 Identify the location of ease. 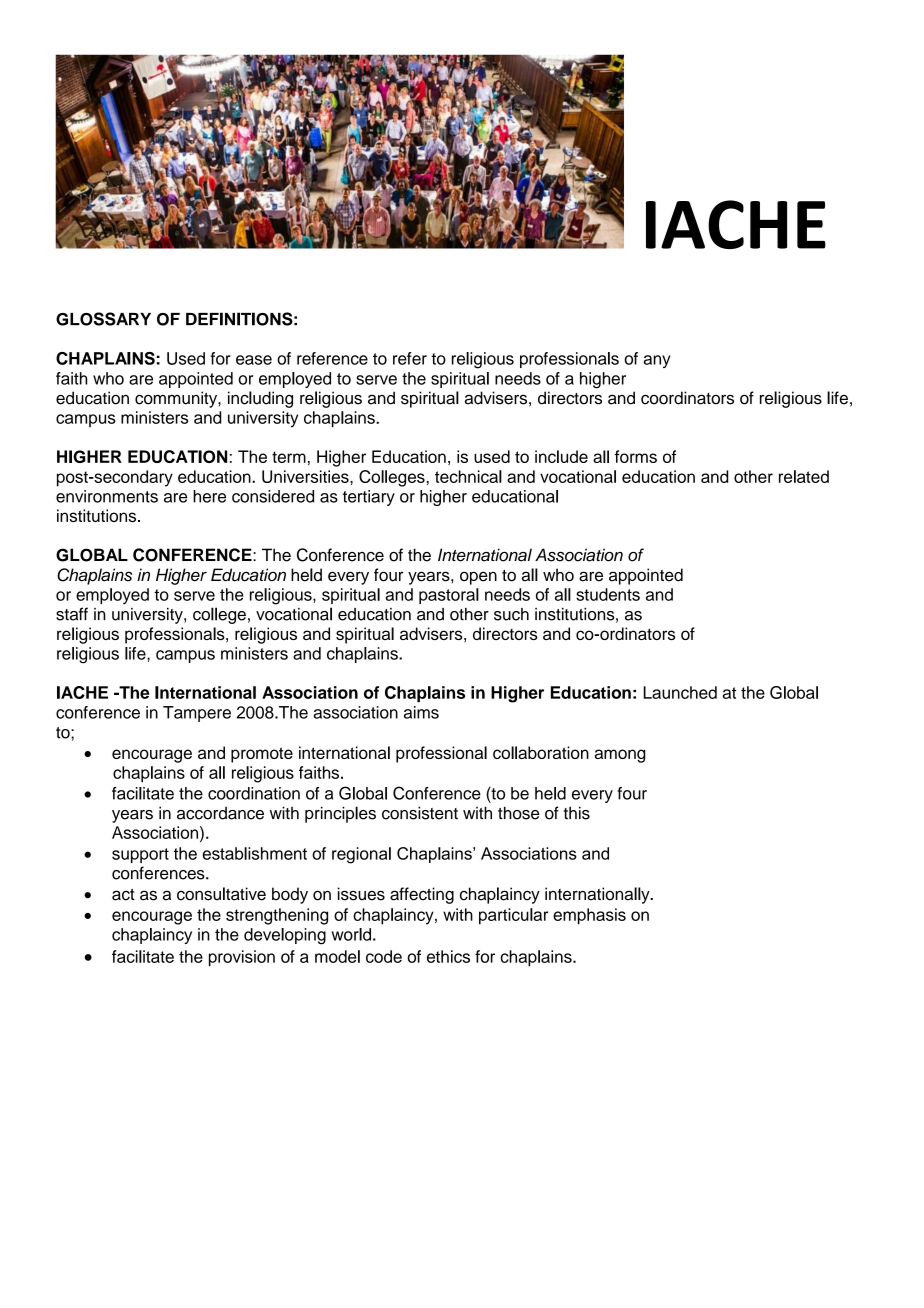
(254, 360).
